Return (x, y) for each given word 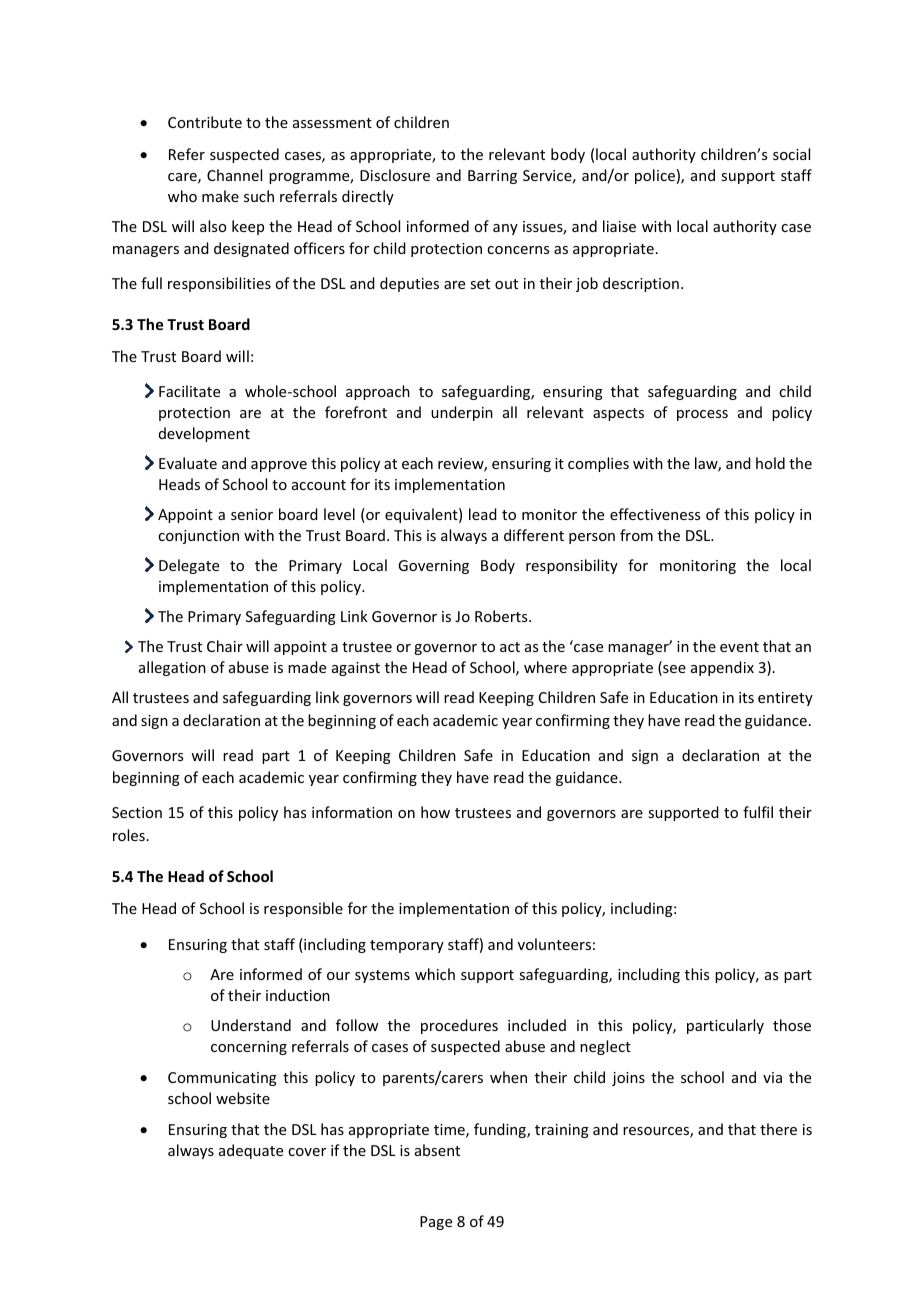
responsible (303, 909)
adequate (251, 1151)
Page (436, 1223)
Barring (492, 177)
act (510, 647)
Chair (225, 646)
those (792, 1025)
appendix (722, 668)
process (702, 415)
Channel (234, 175)
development (204, 434)
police (655, 176)
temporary (407, 946)
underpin (462, 413)
